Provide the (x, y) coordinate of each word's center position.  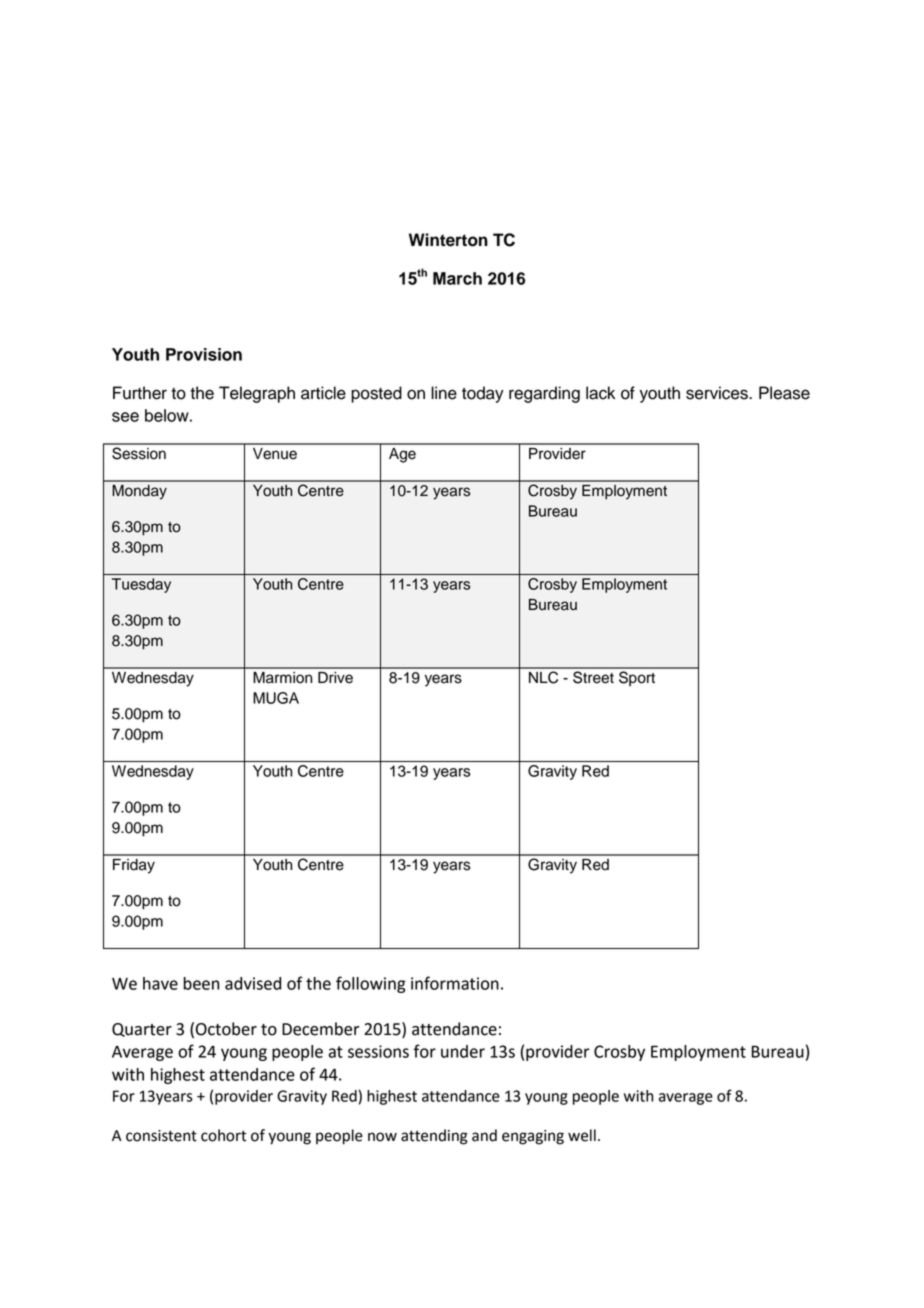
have (160, 983)
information (455, 983)
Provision (204, 354)
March (457, 278)
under (463, 1051)
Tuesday (141, 585)
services (718, 393)
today (483, 394)
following (371, 984)
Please (784, 393)
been (201, 983)
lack (600, 393)
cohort (224, 1135)
